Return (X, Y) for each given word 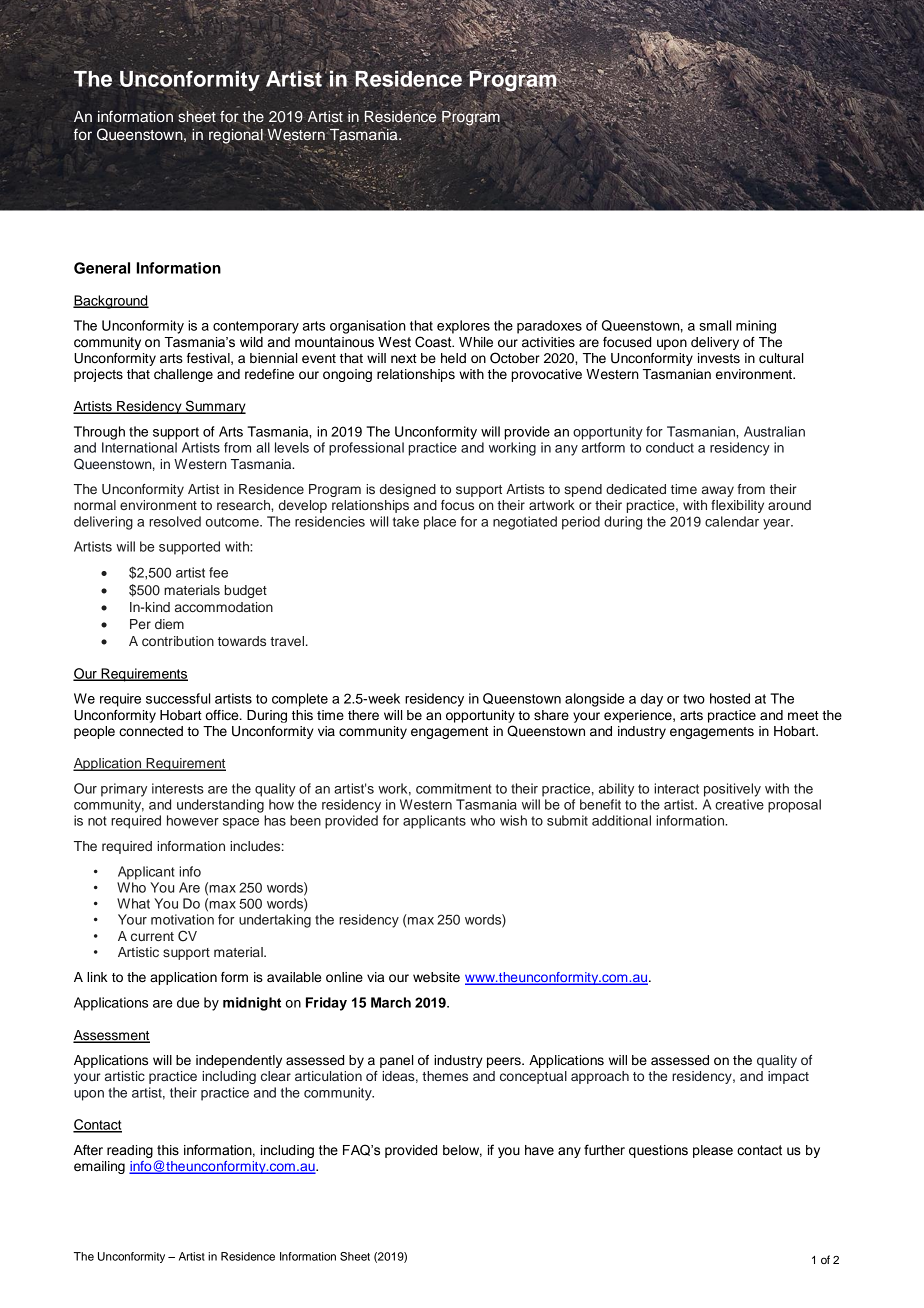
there (363, 715)
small (715, 325)
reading (130, 1151)
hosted (730, 698)
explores (463, 327)
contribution (178, 641)
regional (236, 135)
